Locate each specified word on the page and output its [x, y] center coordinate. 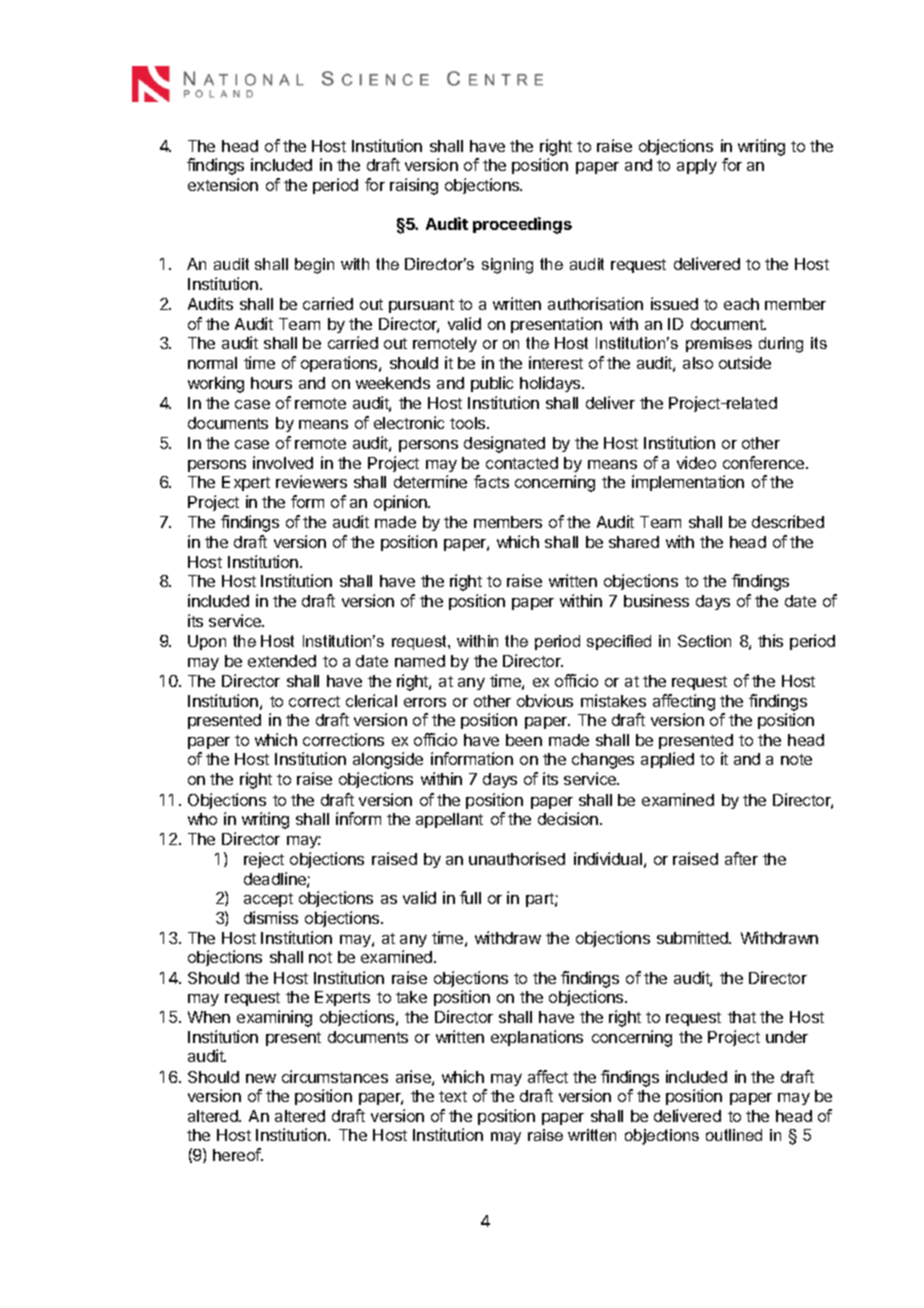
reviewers [311, 481]
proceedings [522, 225]
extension [223, 184]
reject [264, 860]
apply [697, 166]
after [741, 858]
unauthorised [517, 858]
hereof [237, 1154]
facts [491, 481]
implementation [688, 483]
